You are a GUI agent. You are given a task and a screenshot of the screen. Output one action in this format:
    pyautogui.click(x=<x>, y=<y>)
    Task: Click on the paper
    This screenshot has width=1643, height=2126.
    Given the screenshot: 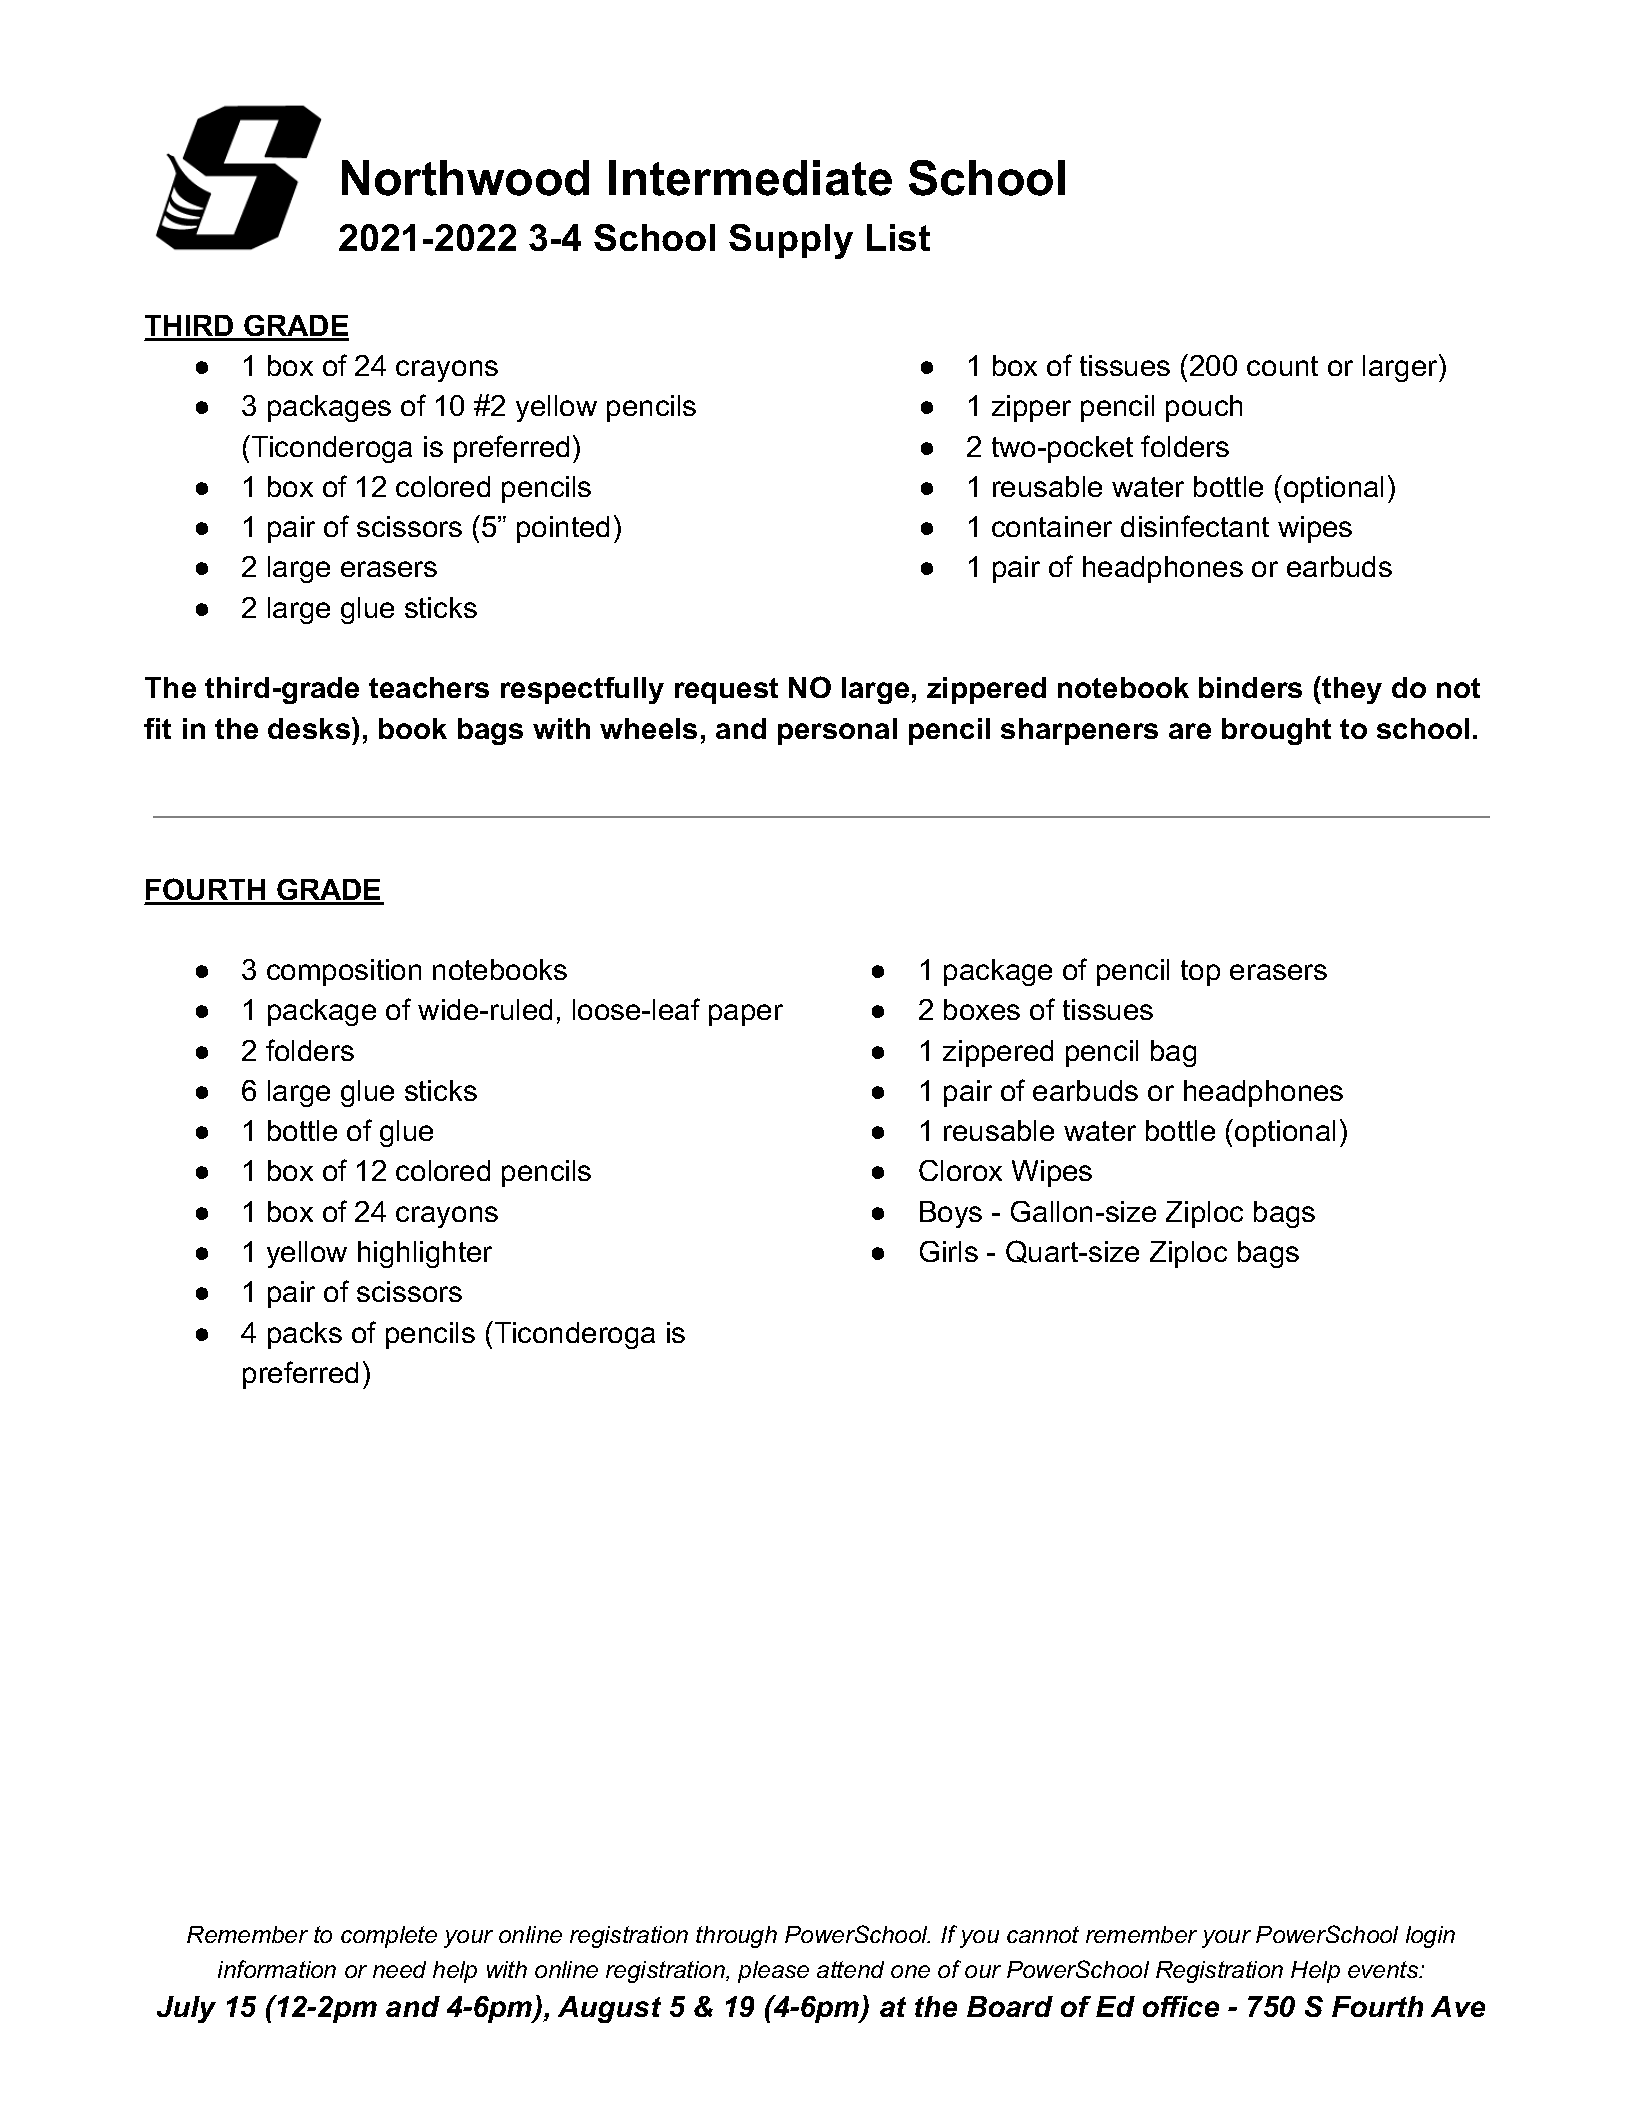 What is the action you would take?
    pyautogui.click(x=746, y=1015)
